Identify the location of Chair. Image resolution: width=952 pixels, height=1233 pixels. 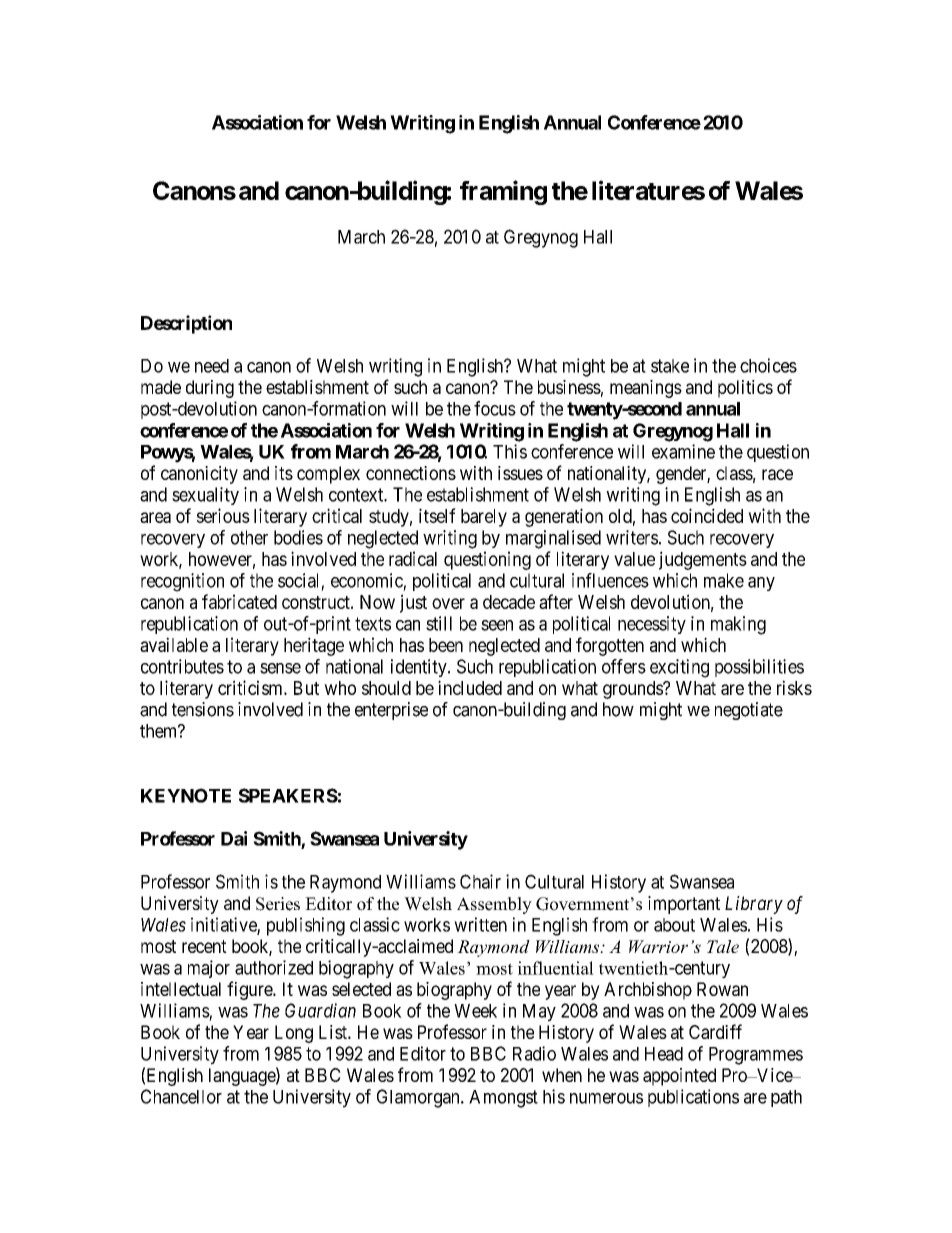
(480, 881).
